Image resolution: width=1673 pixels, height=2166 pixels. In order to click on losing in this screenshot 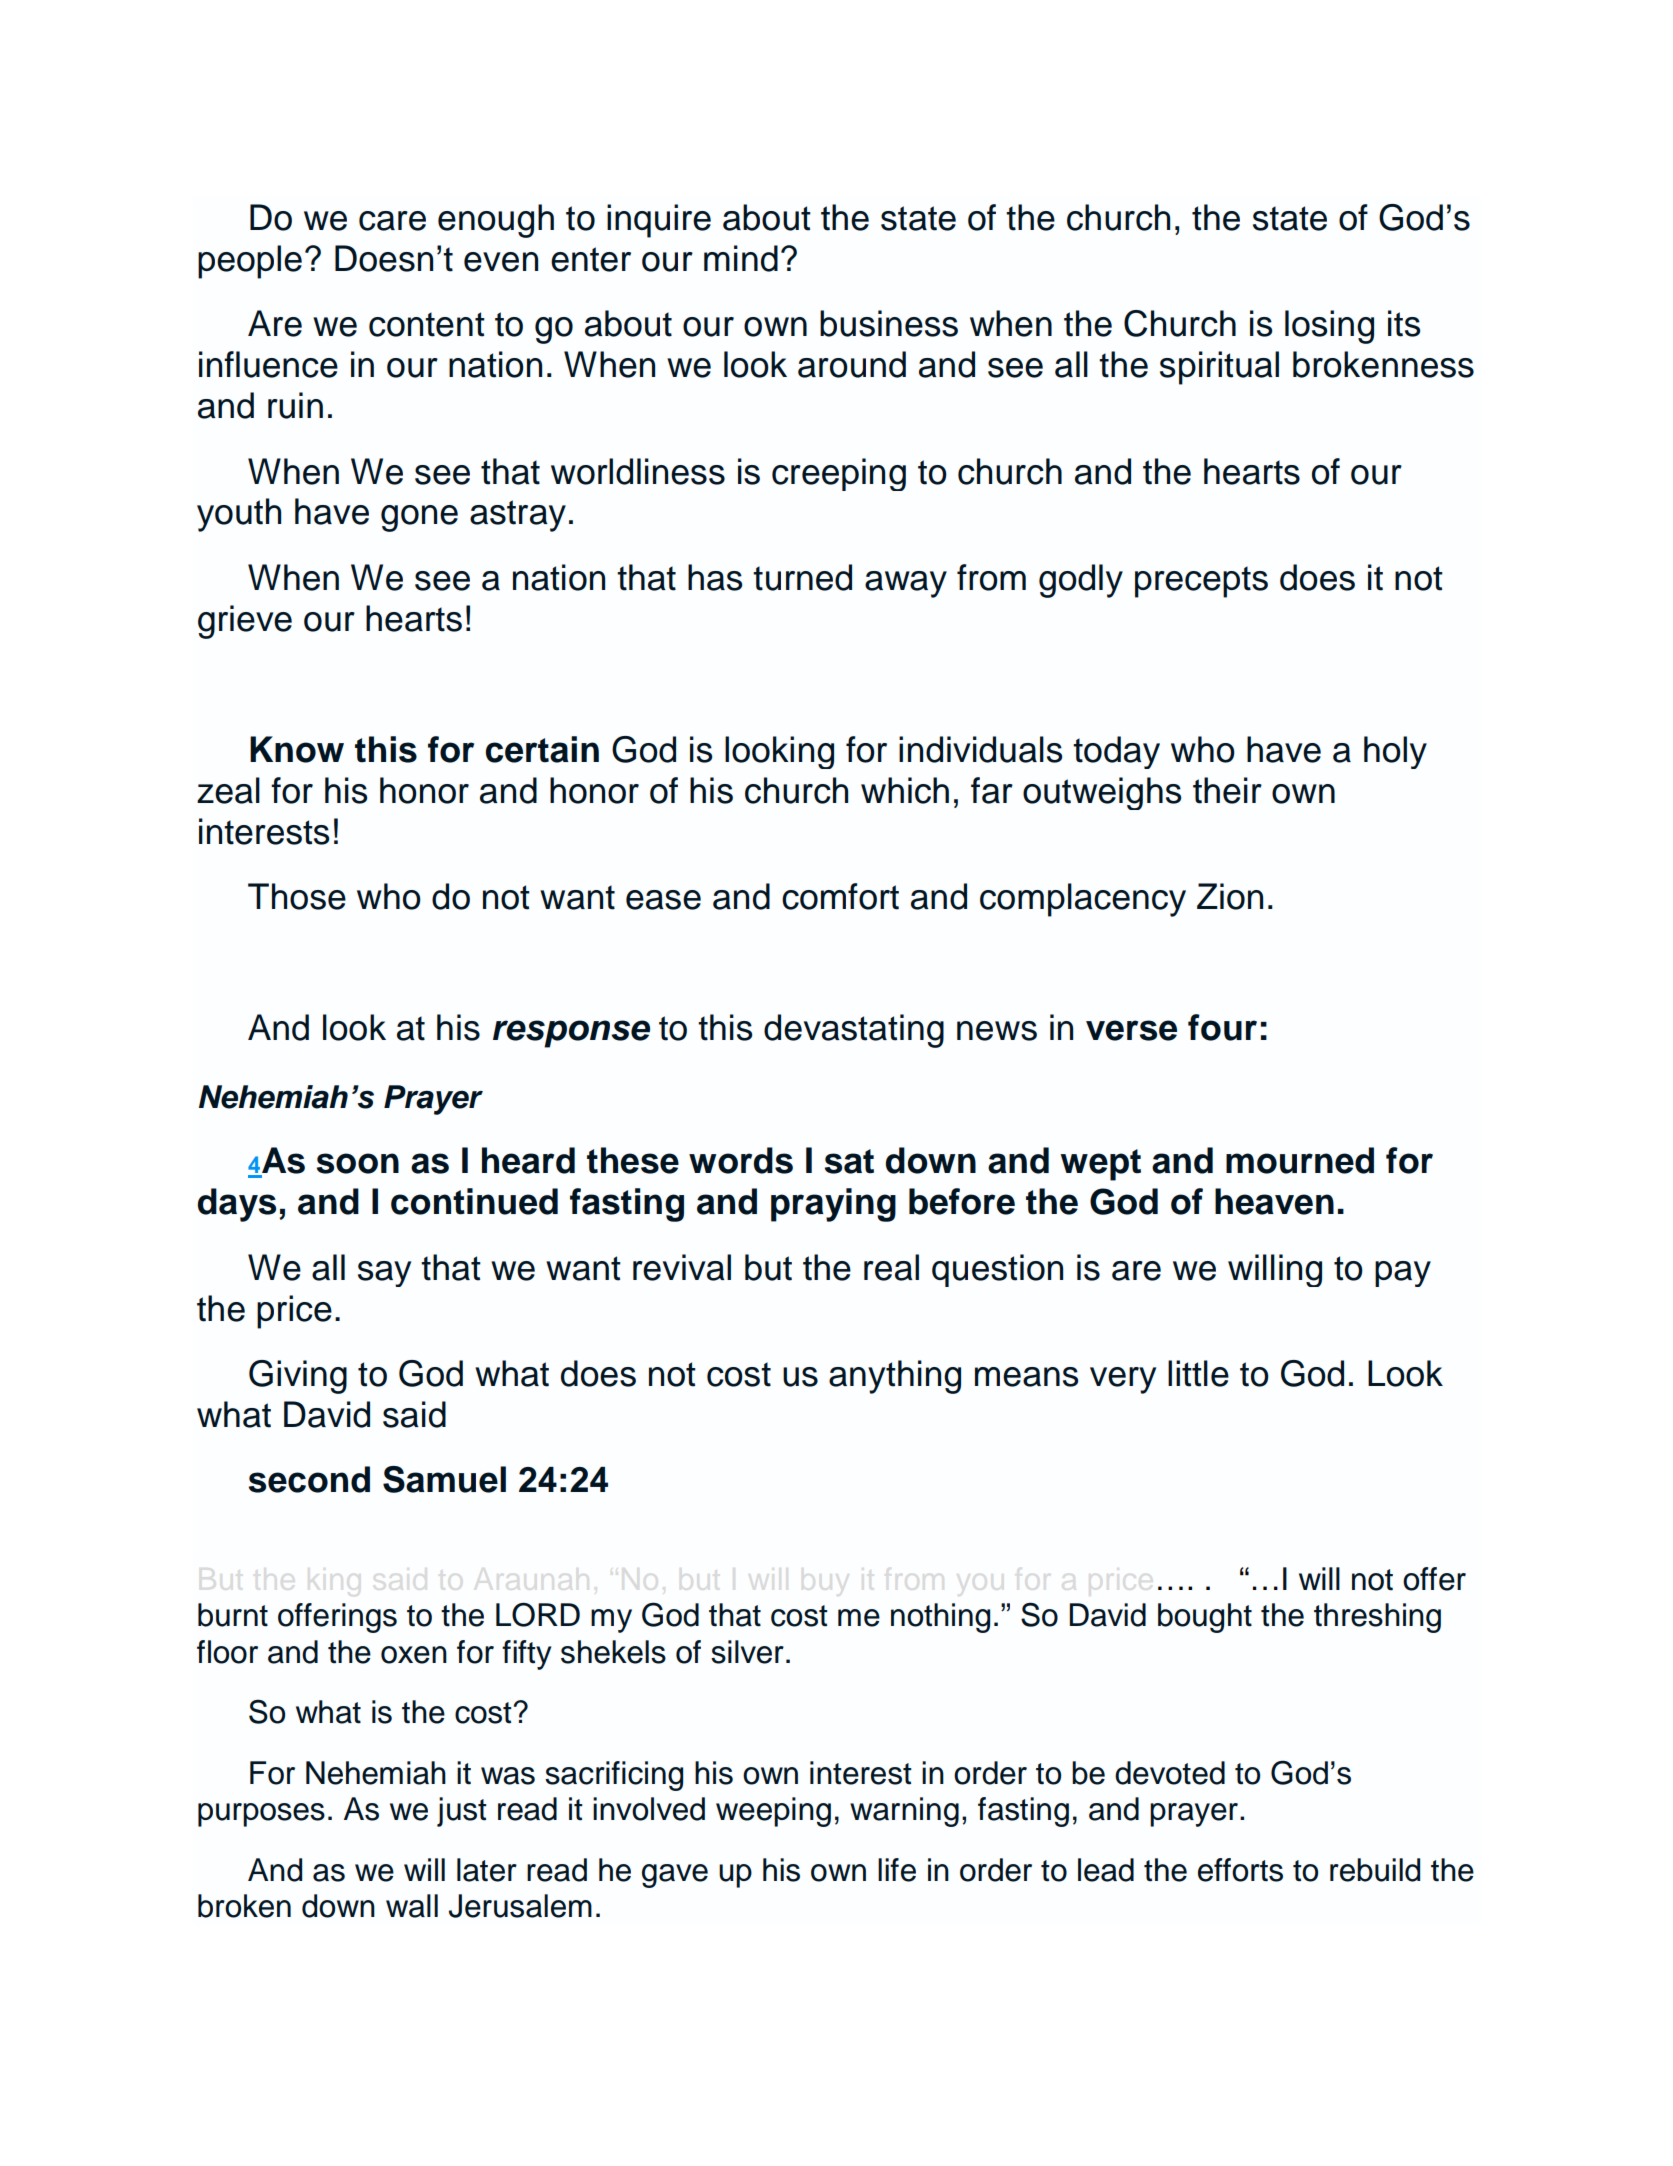, I will do `click(1329, 327)`.
